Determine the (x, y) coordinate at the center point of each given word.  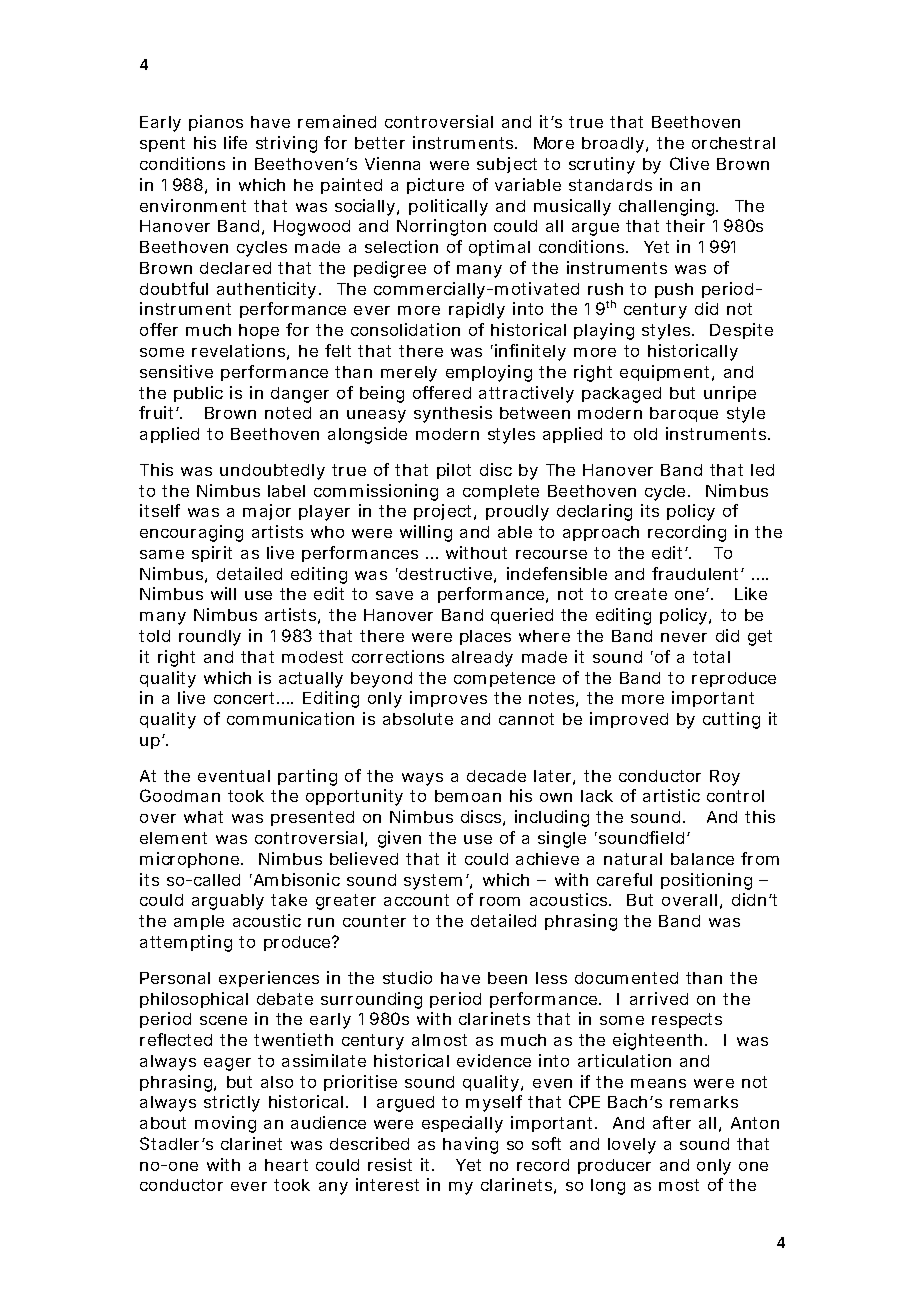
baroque (684, 414)
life (235, 142)
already (482, 659)
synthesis (453, 414)
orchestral (733, 143)
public (198, 394)
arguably (228, 902)
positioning (706, 881)
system (433, 882)
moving (225, 1124)
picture (435, 186)
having (470, 1145)
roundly (210, 638)
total (711, 657)
